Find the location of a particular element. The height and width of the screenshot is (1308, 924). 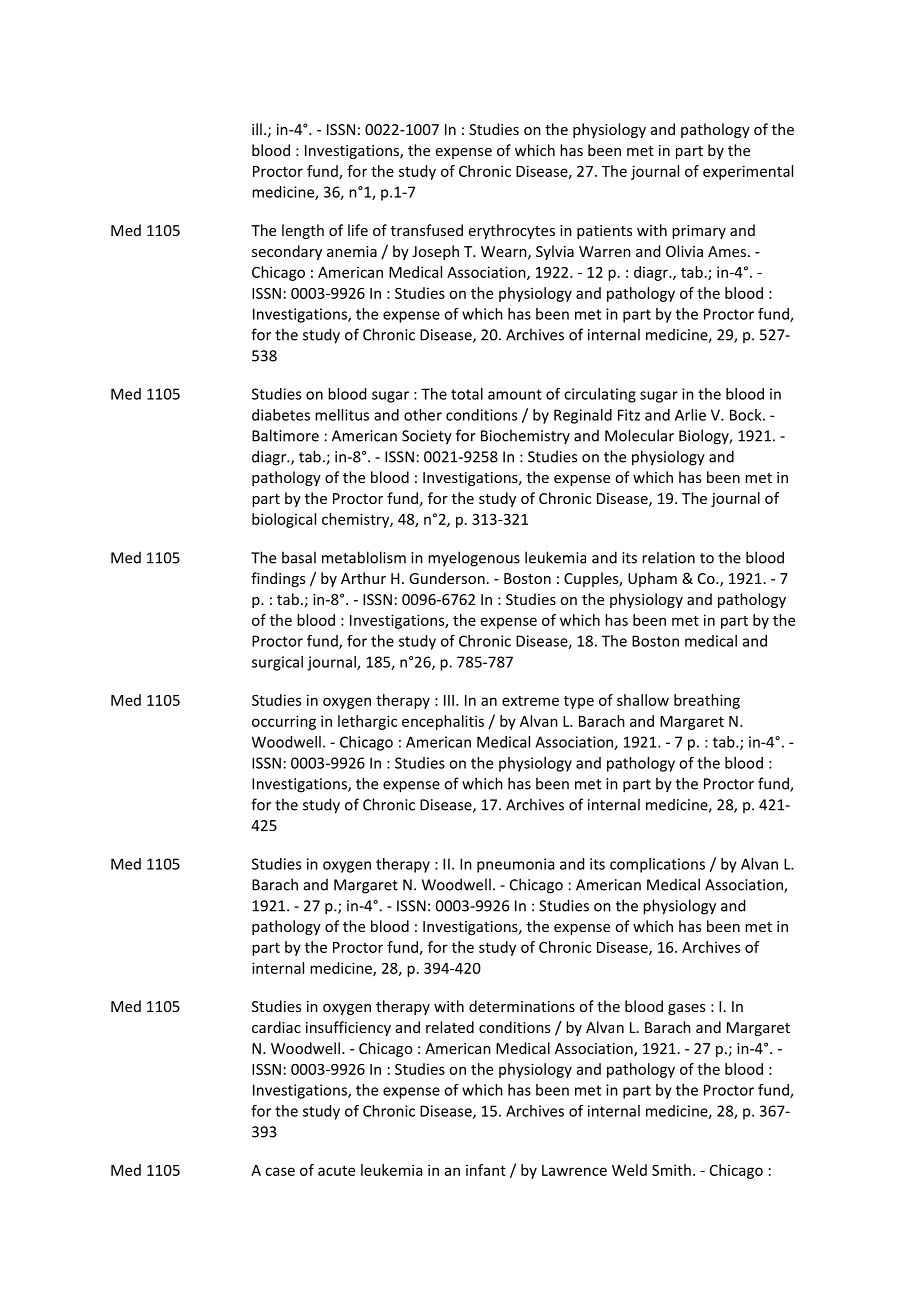

ill is located at coordinates (257, 129).
